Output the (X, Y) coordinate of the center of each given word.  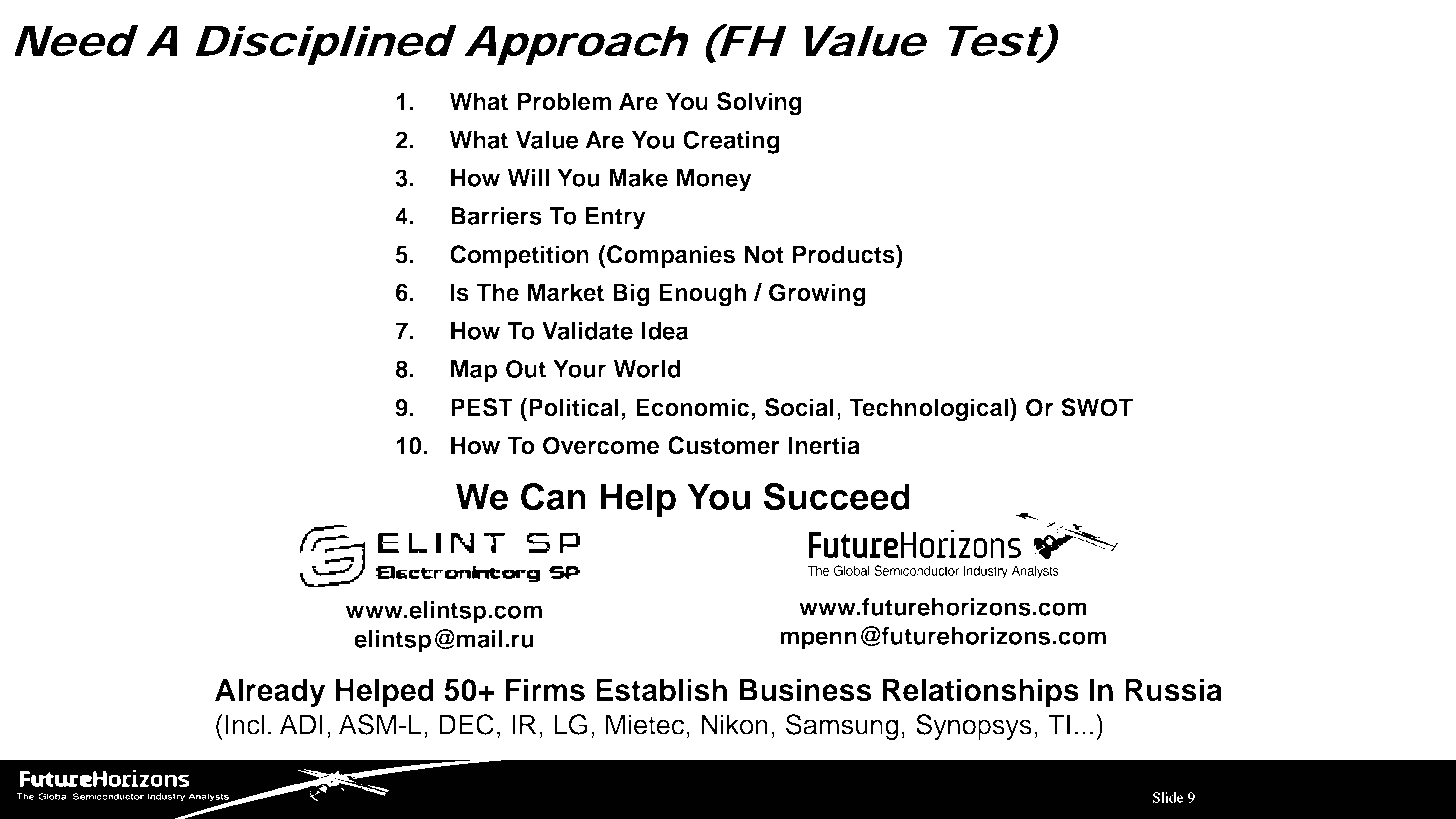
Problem (564, 101)
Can (553, 497)
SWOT (1097, 407)
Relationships (981, 692)
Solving (759, 104)
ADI (301, 724)
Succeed (837, 497)
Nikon (735, 724)
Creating (731, 142)
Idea (665, 331)
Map (474, 371)
